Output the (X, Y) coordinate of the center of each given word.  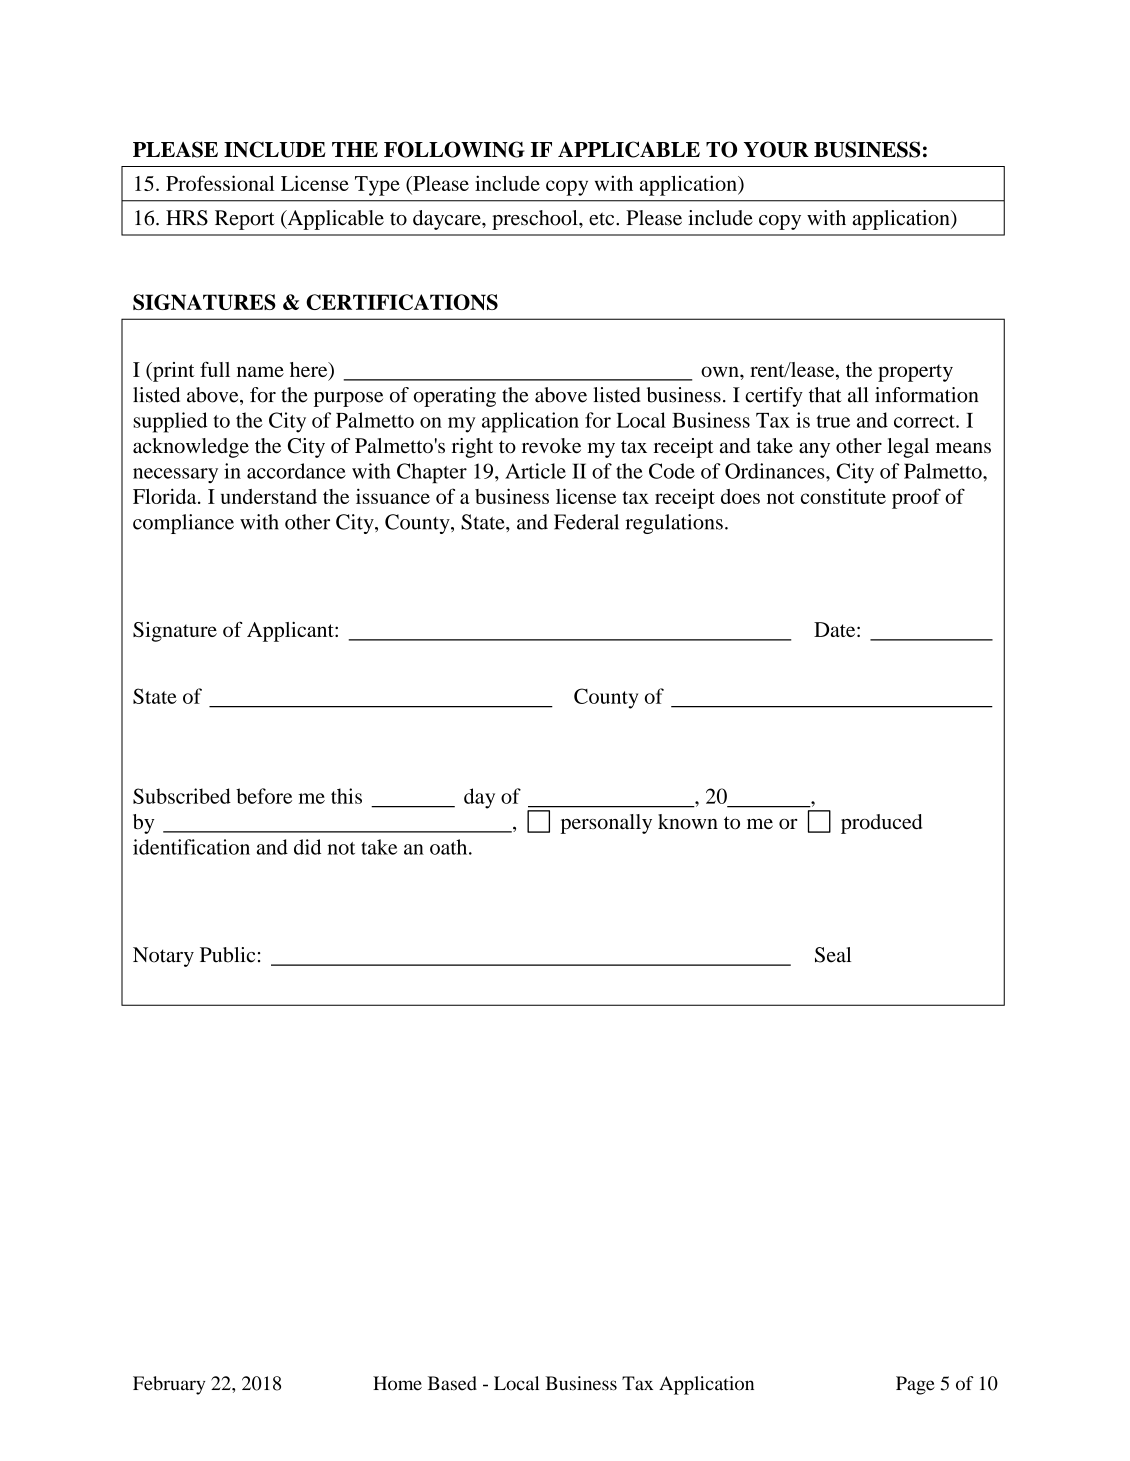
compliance (183, 524)
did (307, 847)
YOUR (776, 149)
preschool (536, 220)
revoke (551, 446)
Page (915, 1385)
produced (881, 824)
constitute (843, 496)
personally (606, 824)
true (833, 421)
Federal (586, 522)
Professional (220, 183)
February (169, 1385)
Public (227, 955)
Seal (833, 955)
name (260, 371)
